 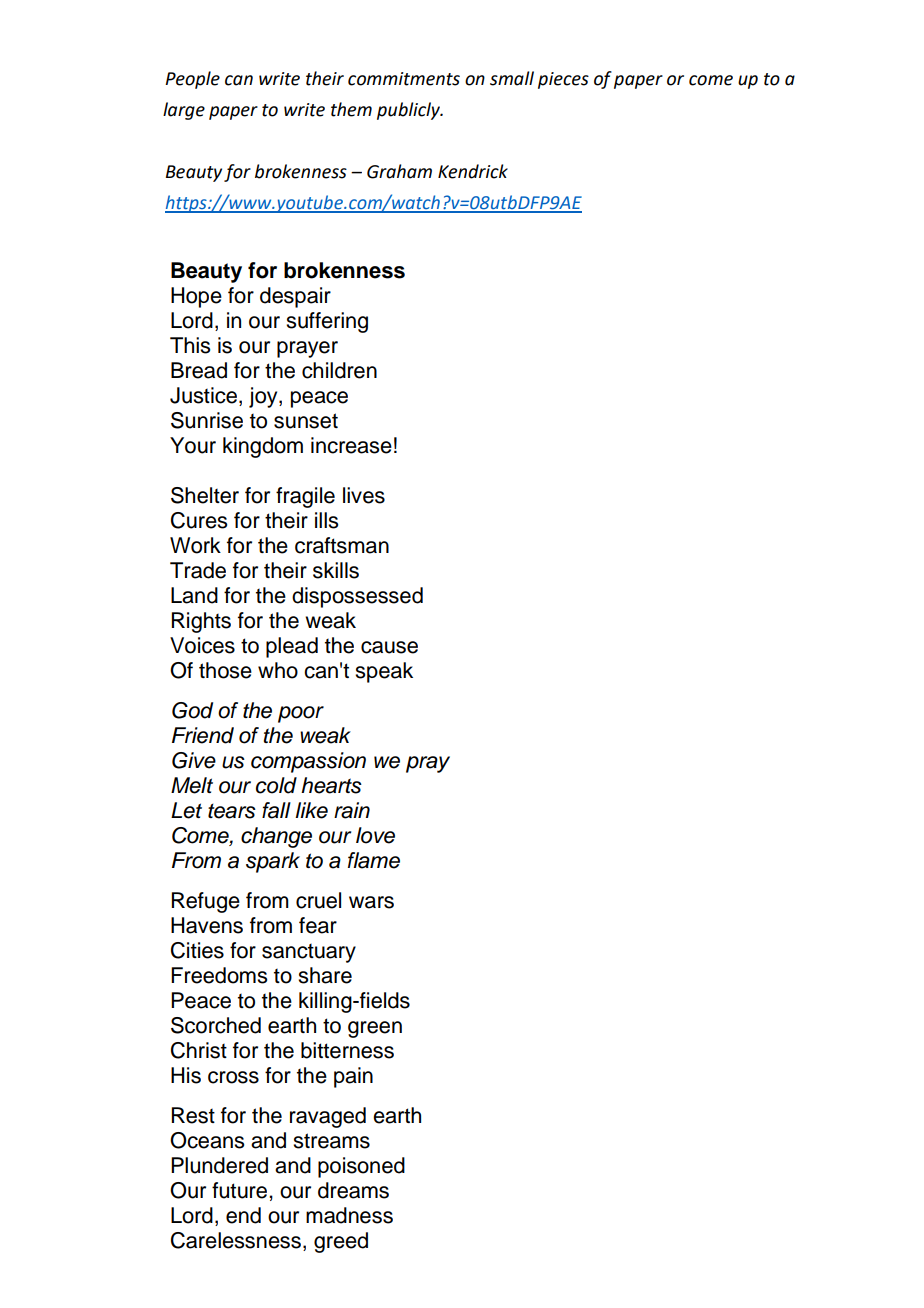 What do you see at coordinates (351, 109) in the page?
I see `them` at bounding box center [351, 109].
